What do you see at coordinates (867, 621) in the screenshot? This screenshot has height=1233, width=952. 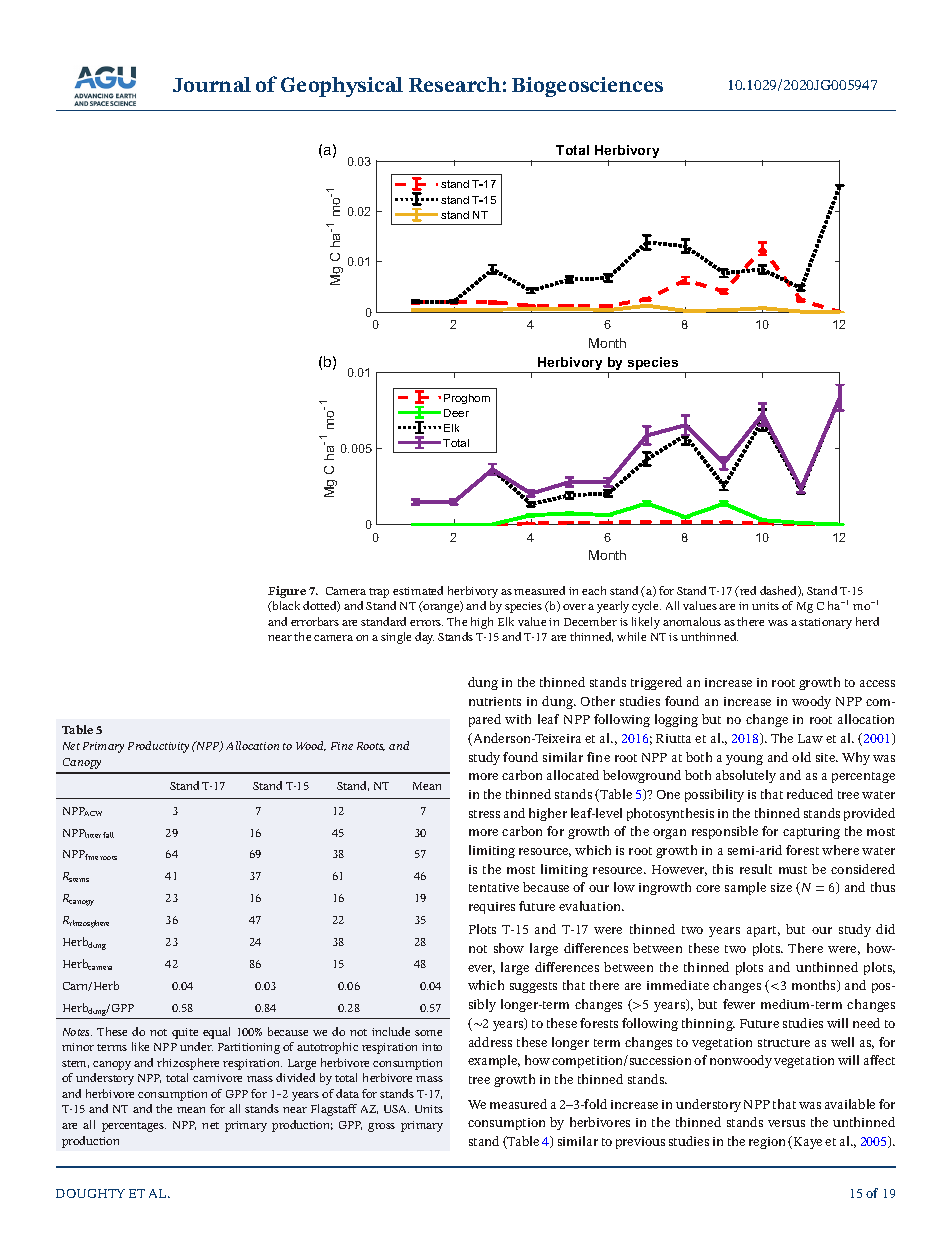 I see `herd` at bounding box center [867, 621].
